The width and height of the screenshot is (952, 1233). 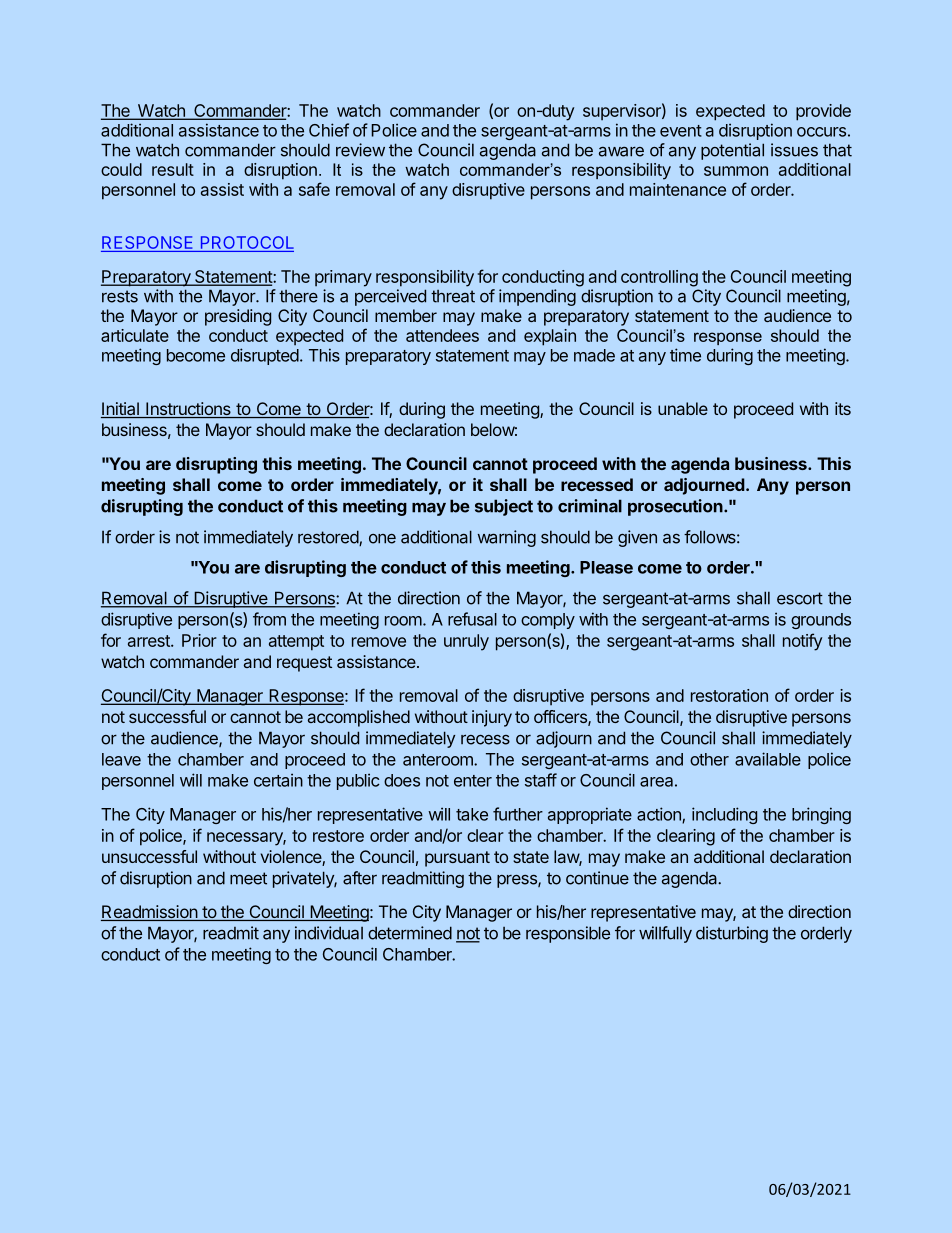 What do you see at coordinates (732, 151) in the screenshot?
I see `potential` at bounding box center [732, 151].
